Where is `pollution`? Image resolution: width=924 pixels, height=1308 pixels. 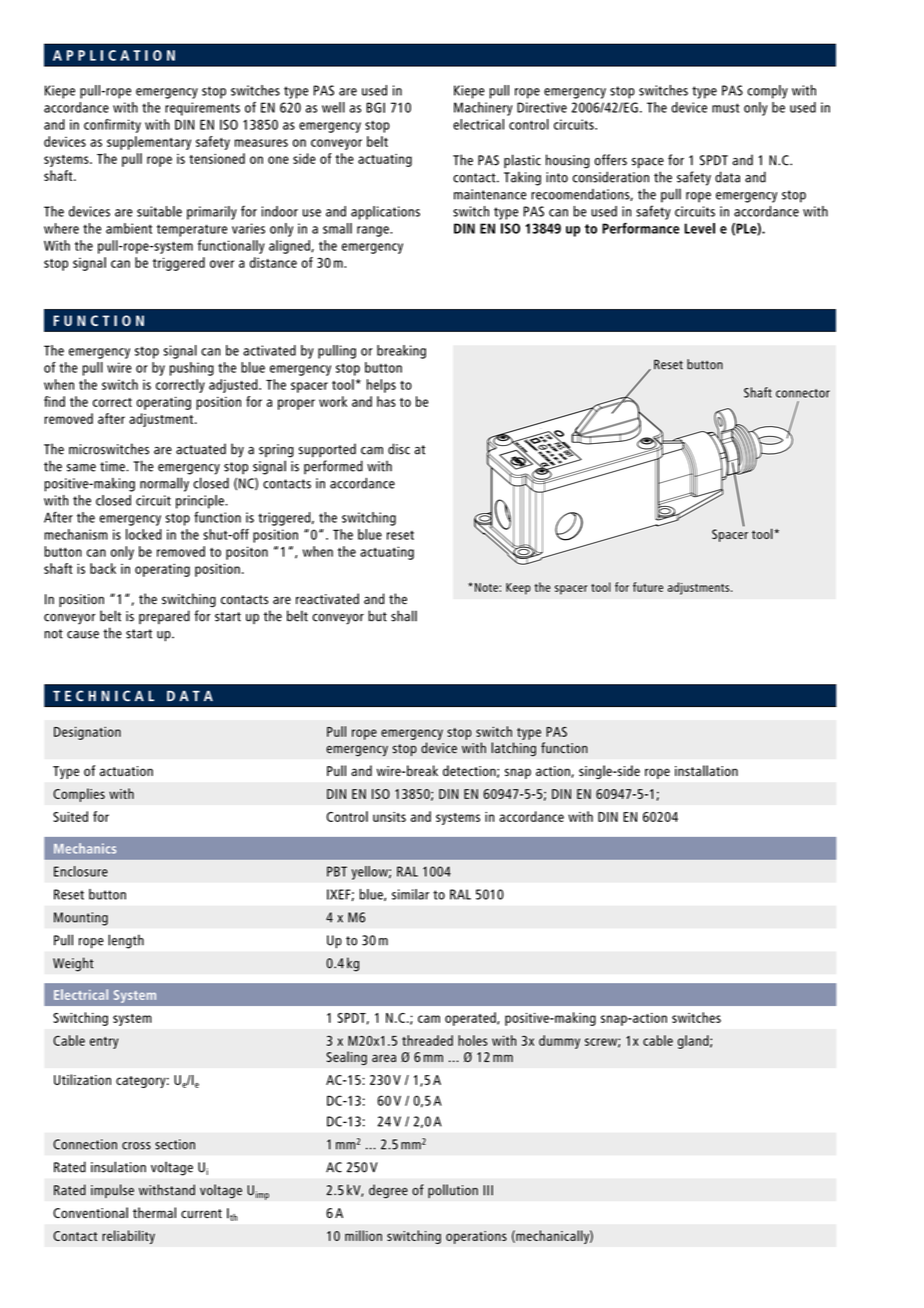
pollution is located at coordinates (453, 1191).
